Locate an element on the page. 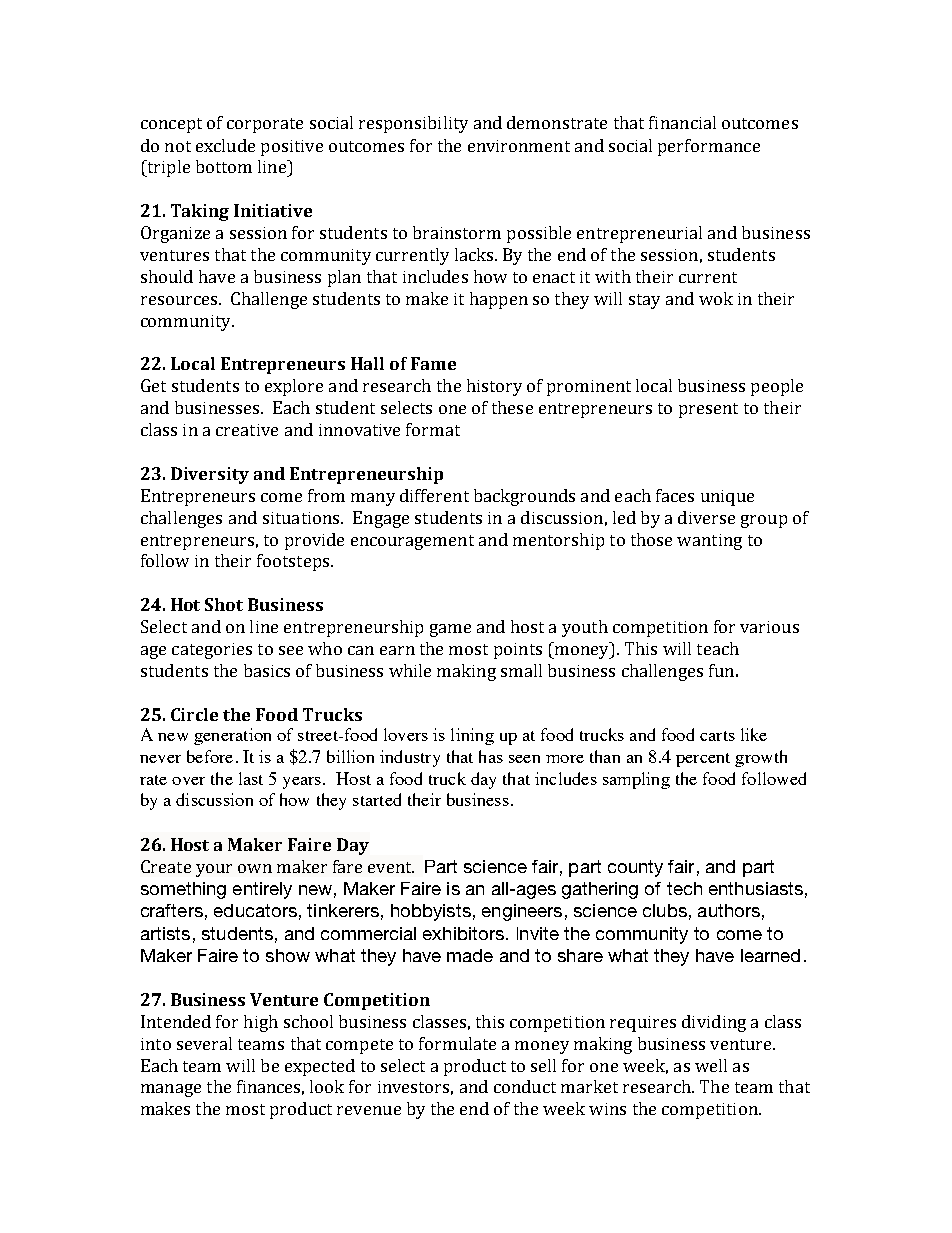 Image resolution: width=952 pixels, height=1233 pixels. percent is located at coordinates (703, 760).
